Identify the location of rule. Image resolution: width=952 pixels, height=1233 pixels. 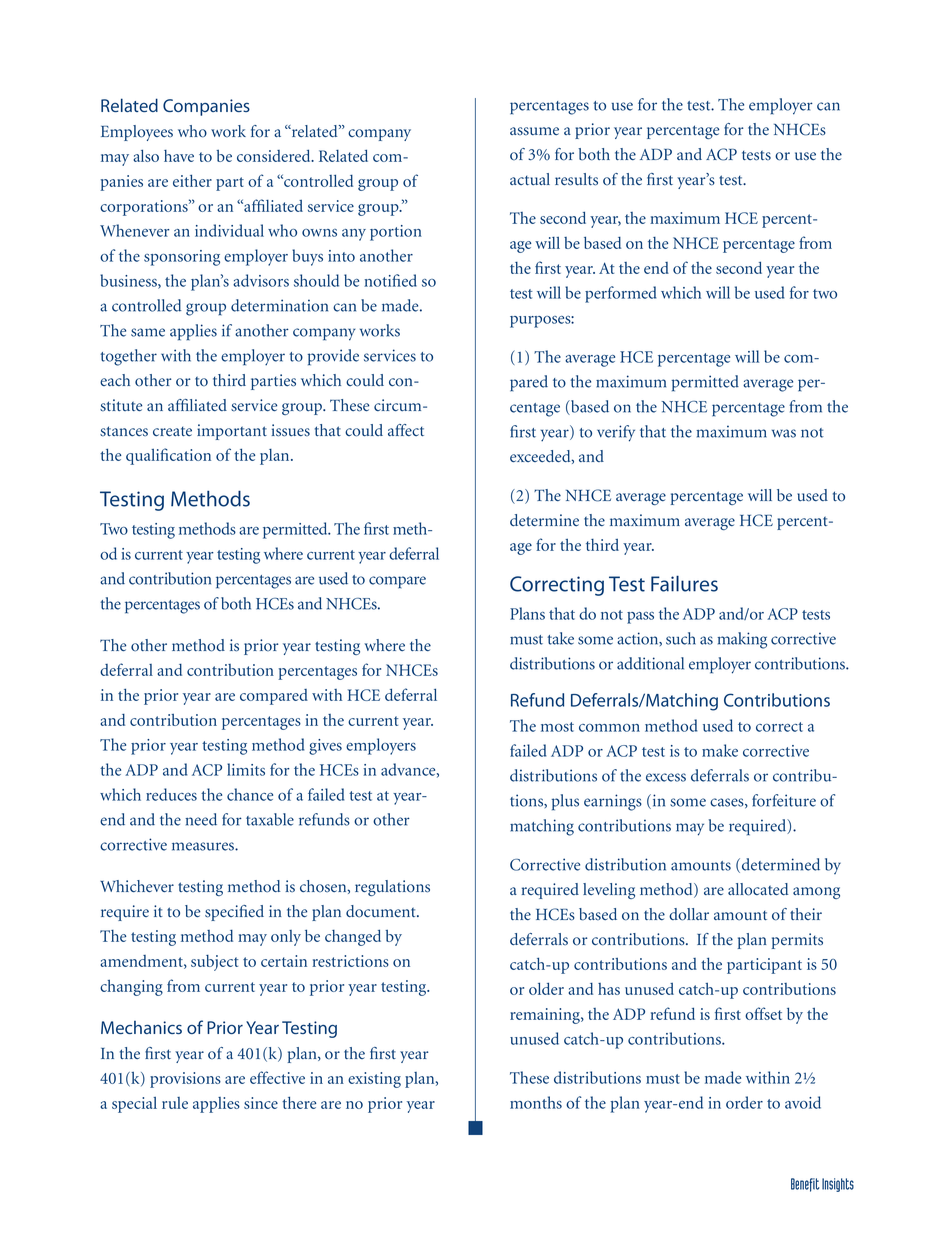
(175, 1103).
